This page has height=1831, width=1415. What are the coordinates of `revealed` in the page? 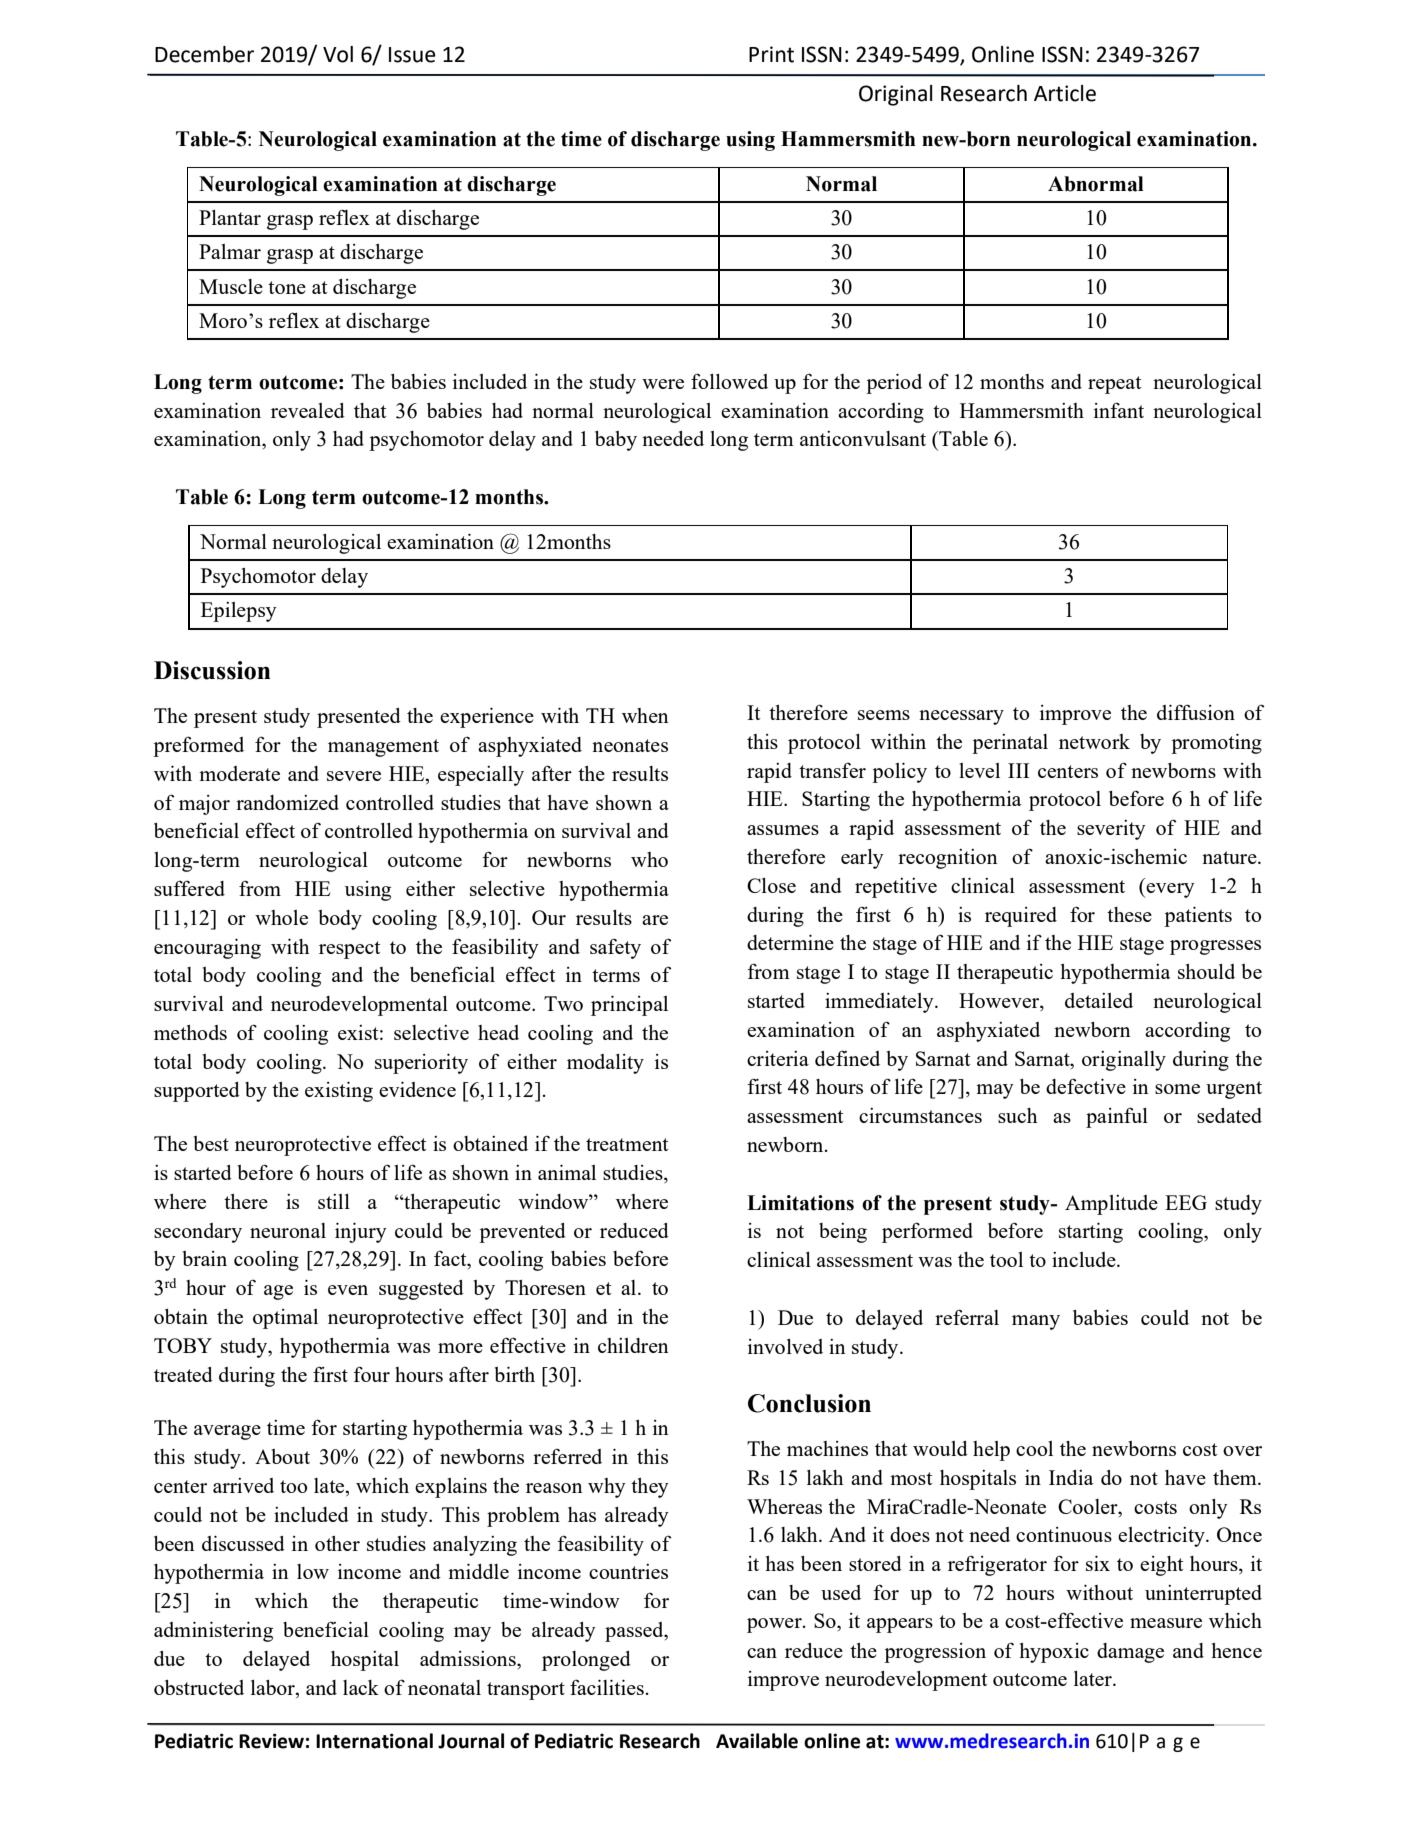 It's located at (308, 410).
